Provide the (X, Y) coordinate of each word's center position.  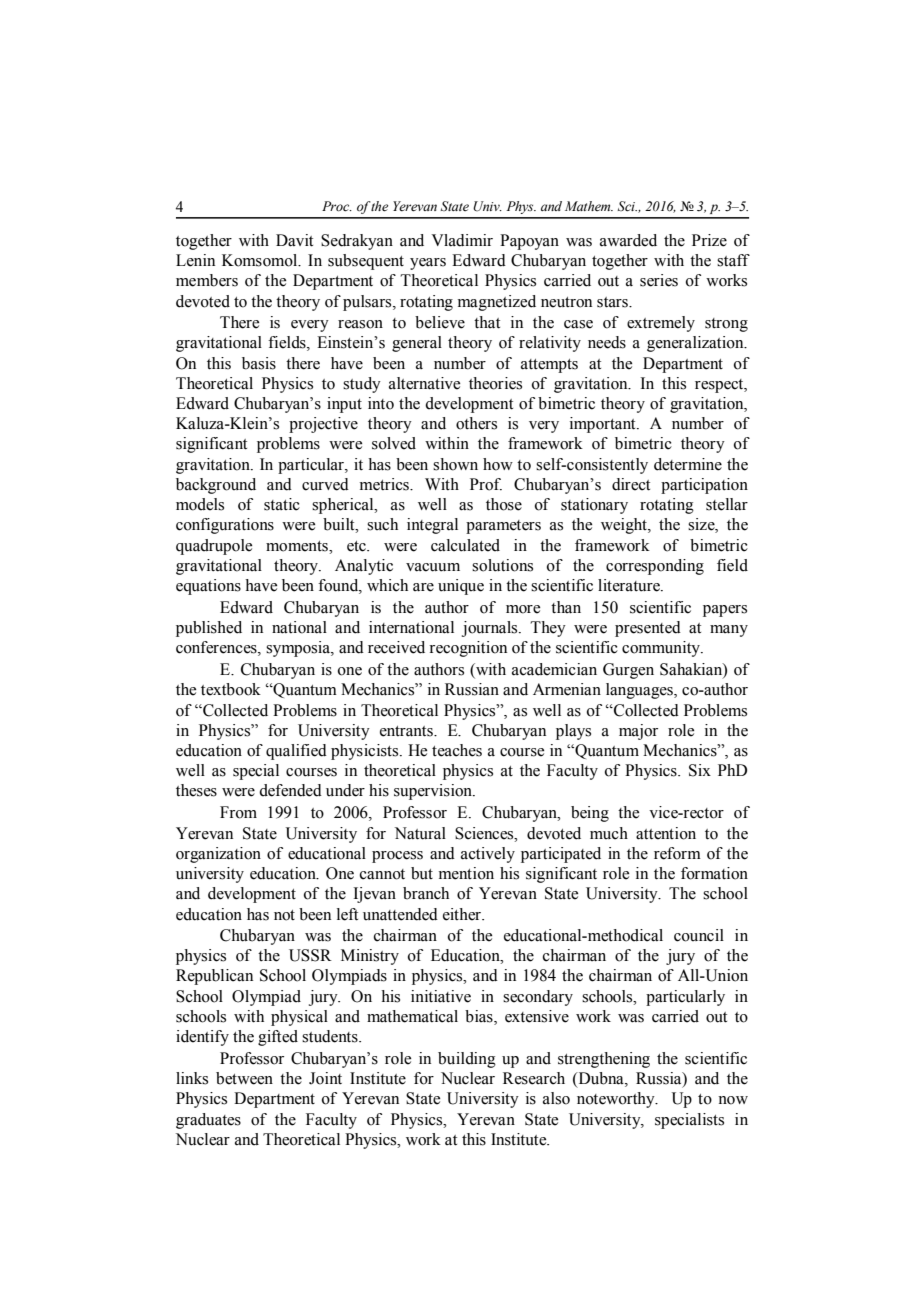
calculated (465, 545)
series (659, 280)
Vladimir (462, 240)
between (244, 1078)
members (207, 280)
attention (666, 833)
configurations (225, 526)
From (238, 812)
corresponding (655, 567)
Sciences (485, 833)
